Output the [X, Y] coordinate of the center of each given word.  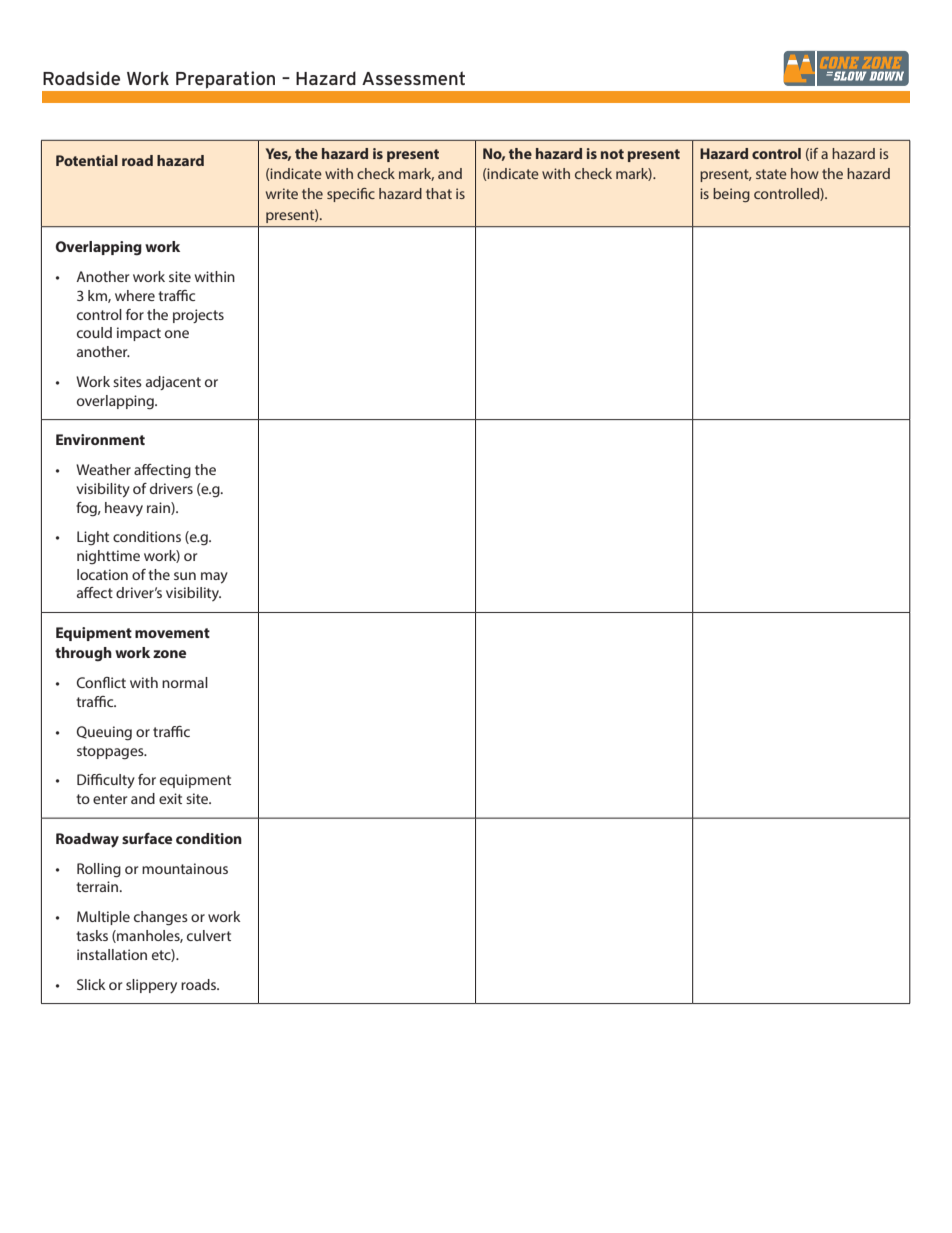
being [731, 195]
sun [185, 576]
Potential [87, 160]
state [771, 174]
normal [185, 682]
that [439, 193]
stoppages [111, 753]
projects [198, 316]
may [214, 578]
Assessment [413, 78]
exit [170, 798]
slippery [151, 986]
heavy [124, 509]
